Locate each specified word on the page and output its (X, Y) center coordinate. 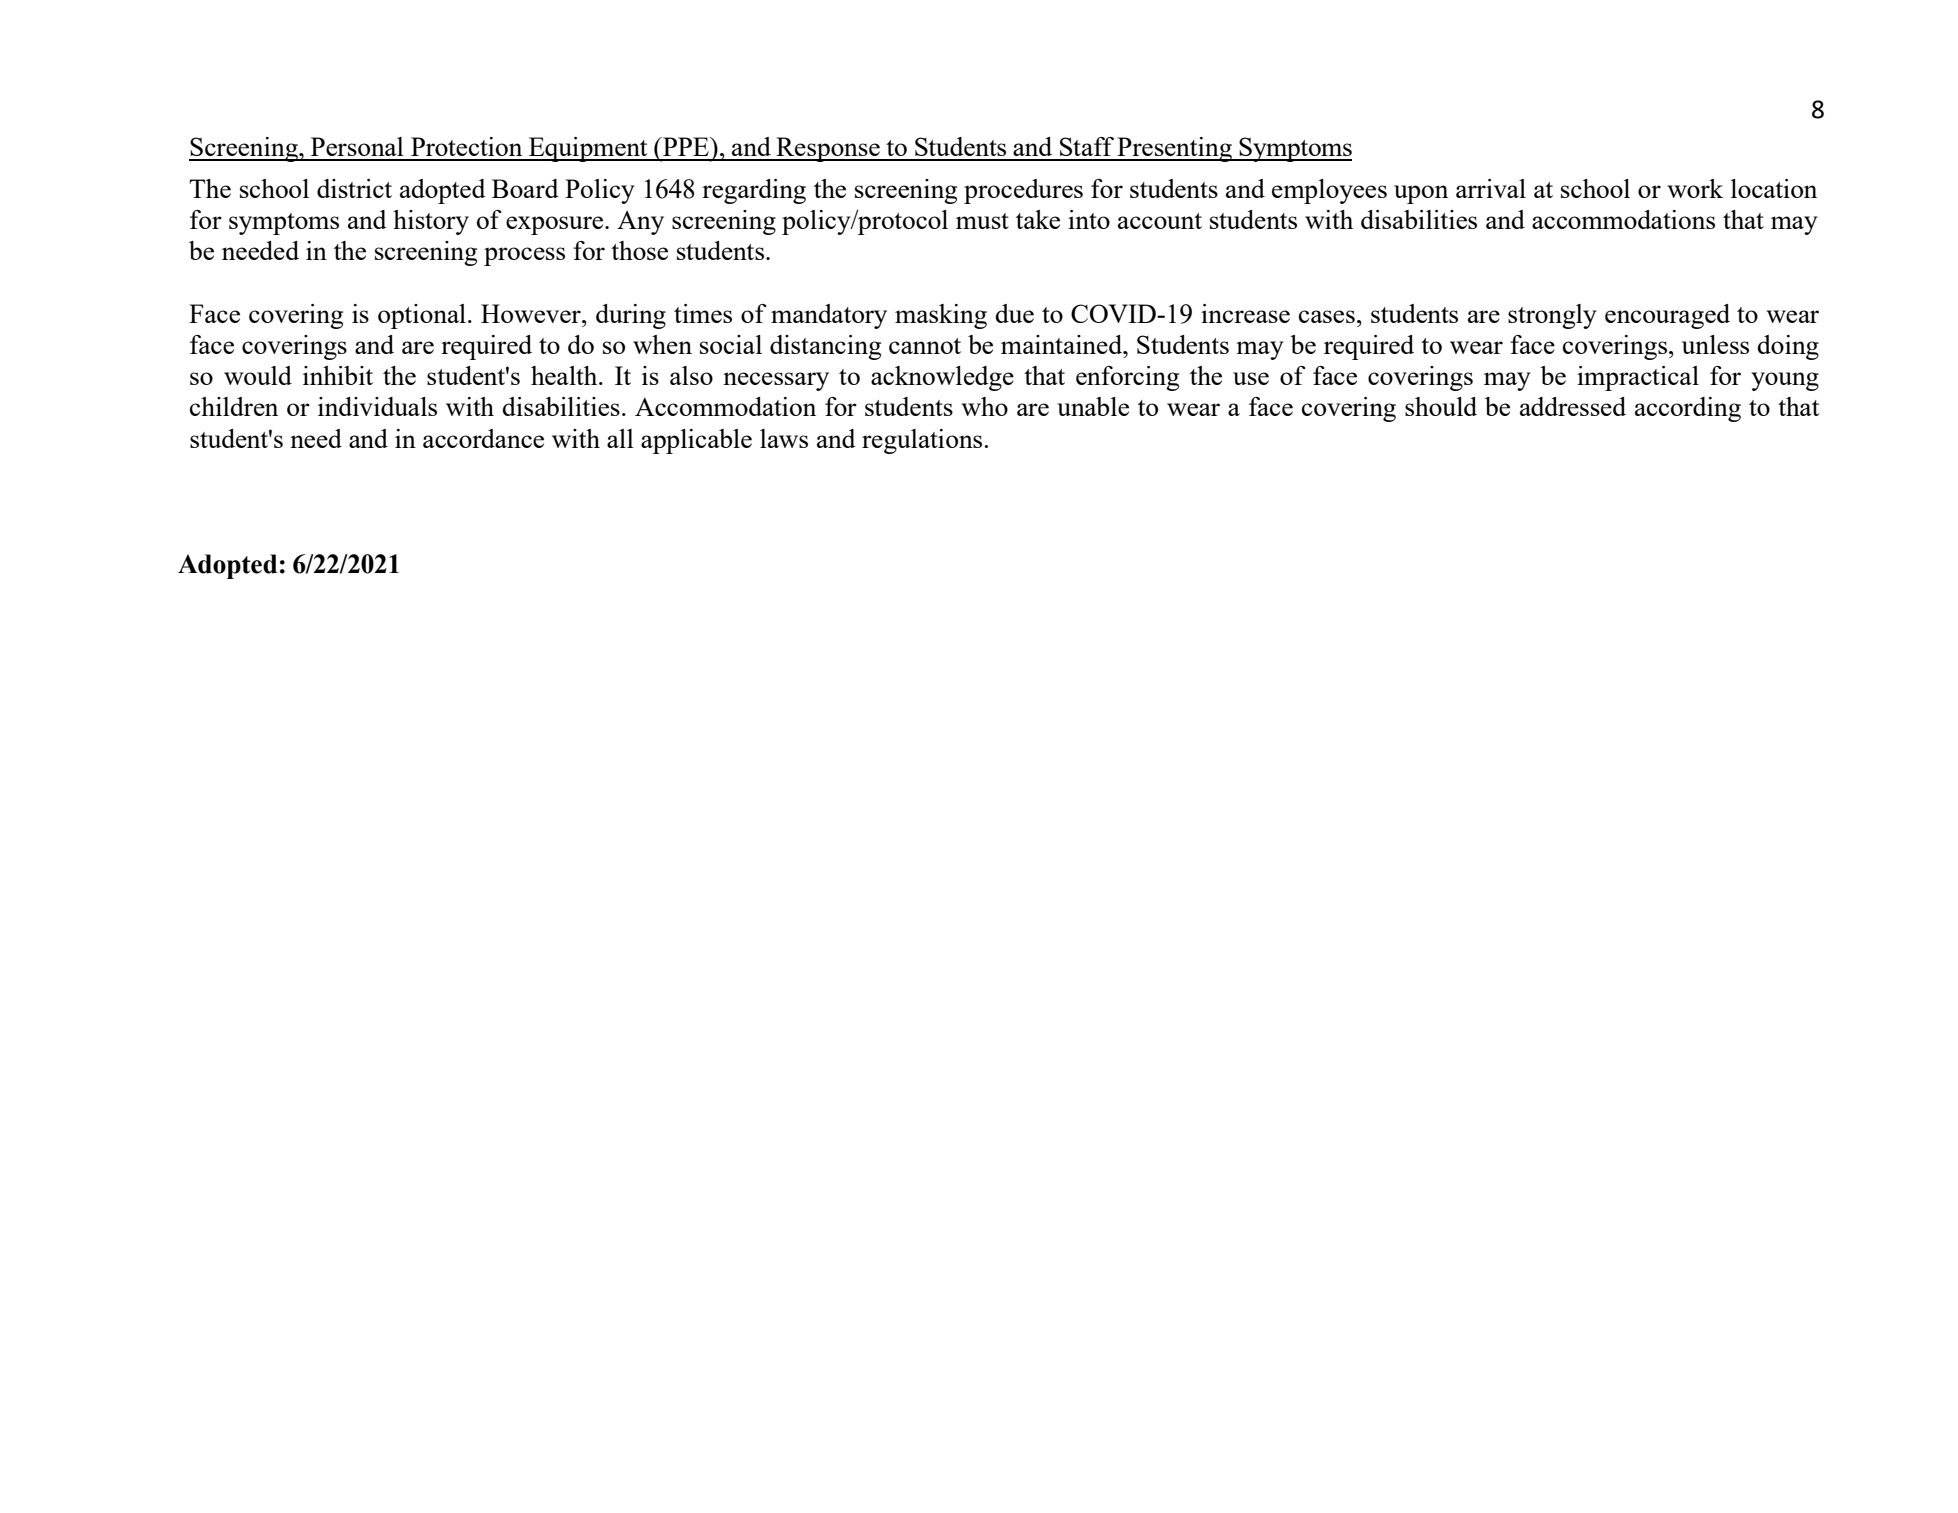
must (982, 221)
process (524, 256)
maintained (1063, 344)
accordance (483, 438)
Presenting (1174, 149)
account (1160, 221)
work (1695, 188)
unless (1715, 344)
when (662, 344)
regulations (922, 441)
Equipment (588, 149)
